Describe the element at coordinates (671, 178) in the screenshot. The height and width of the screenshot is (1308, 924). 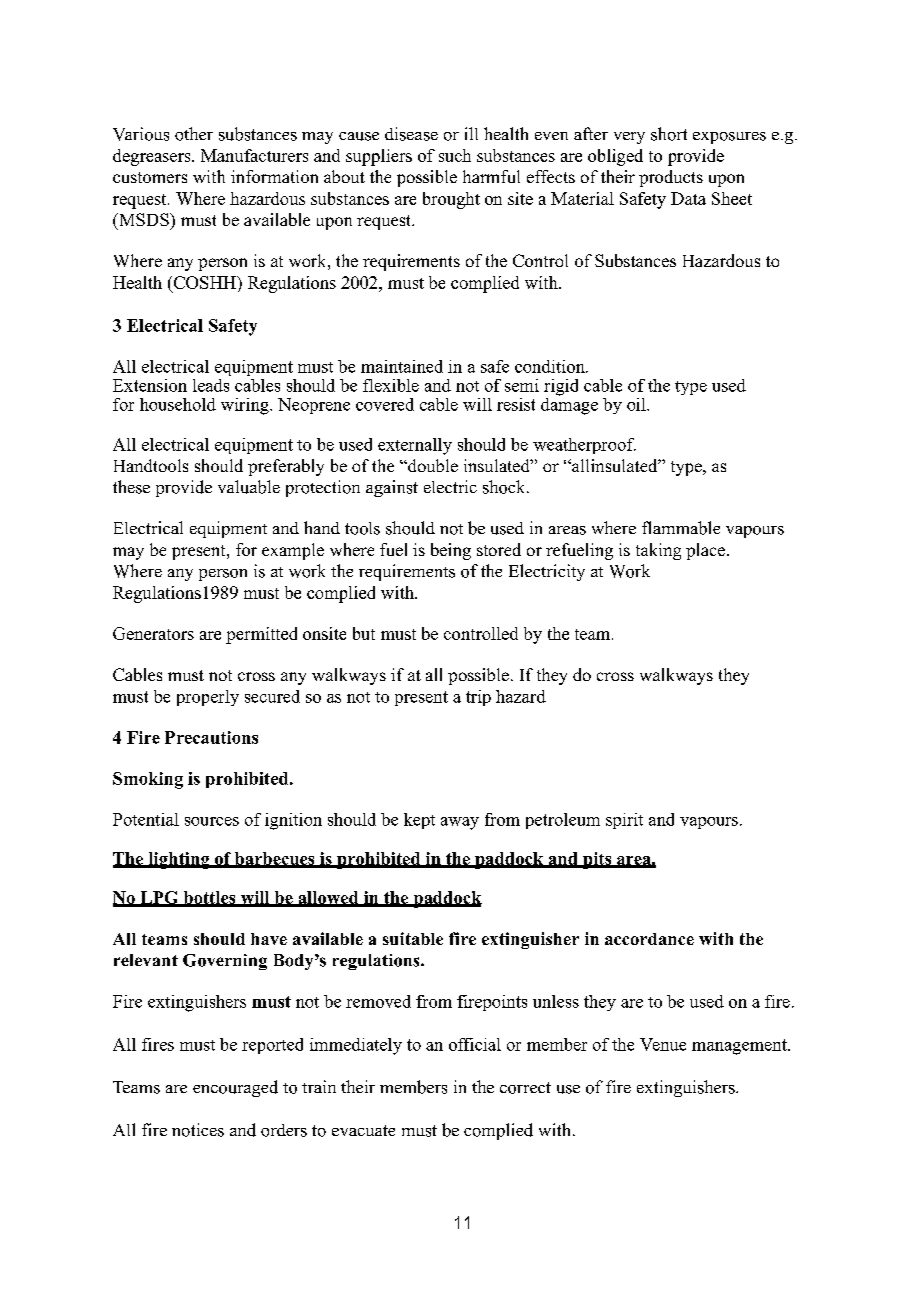
I see `products` at that location.
